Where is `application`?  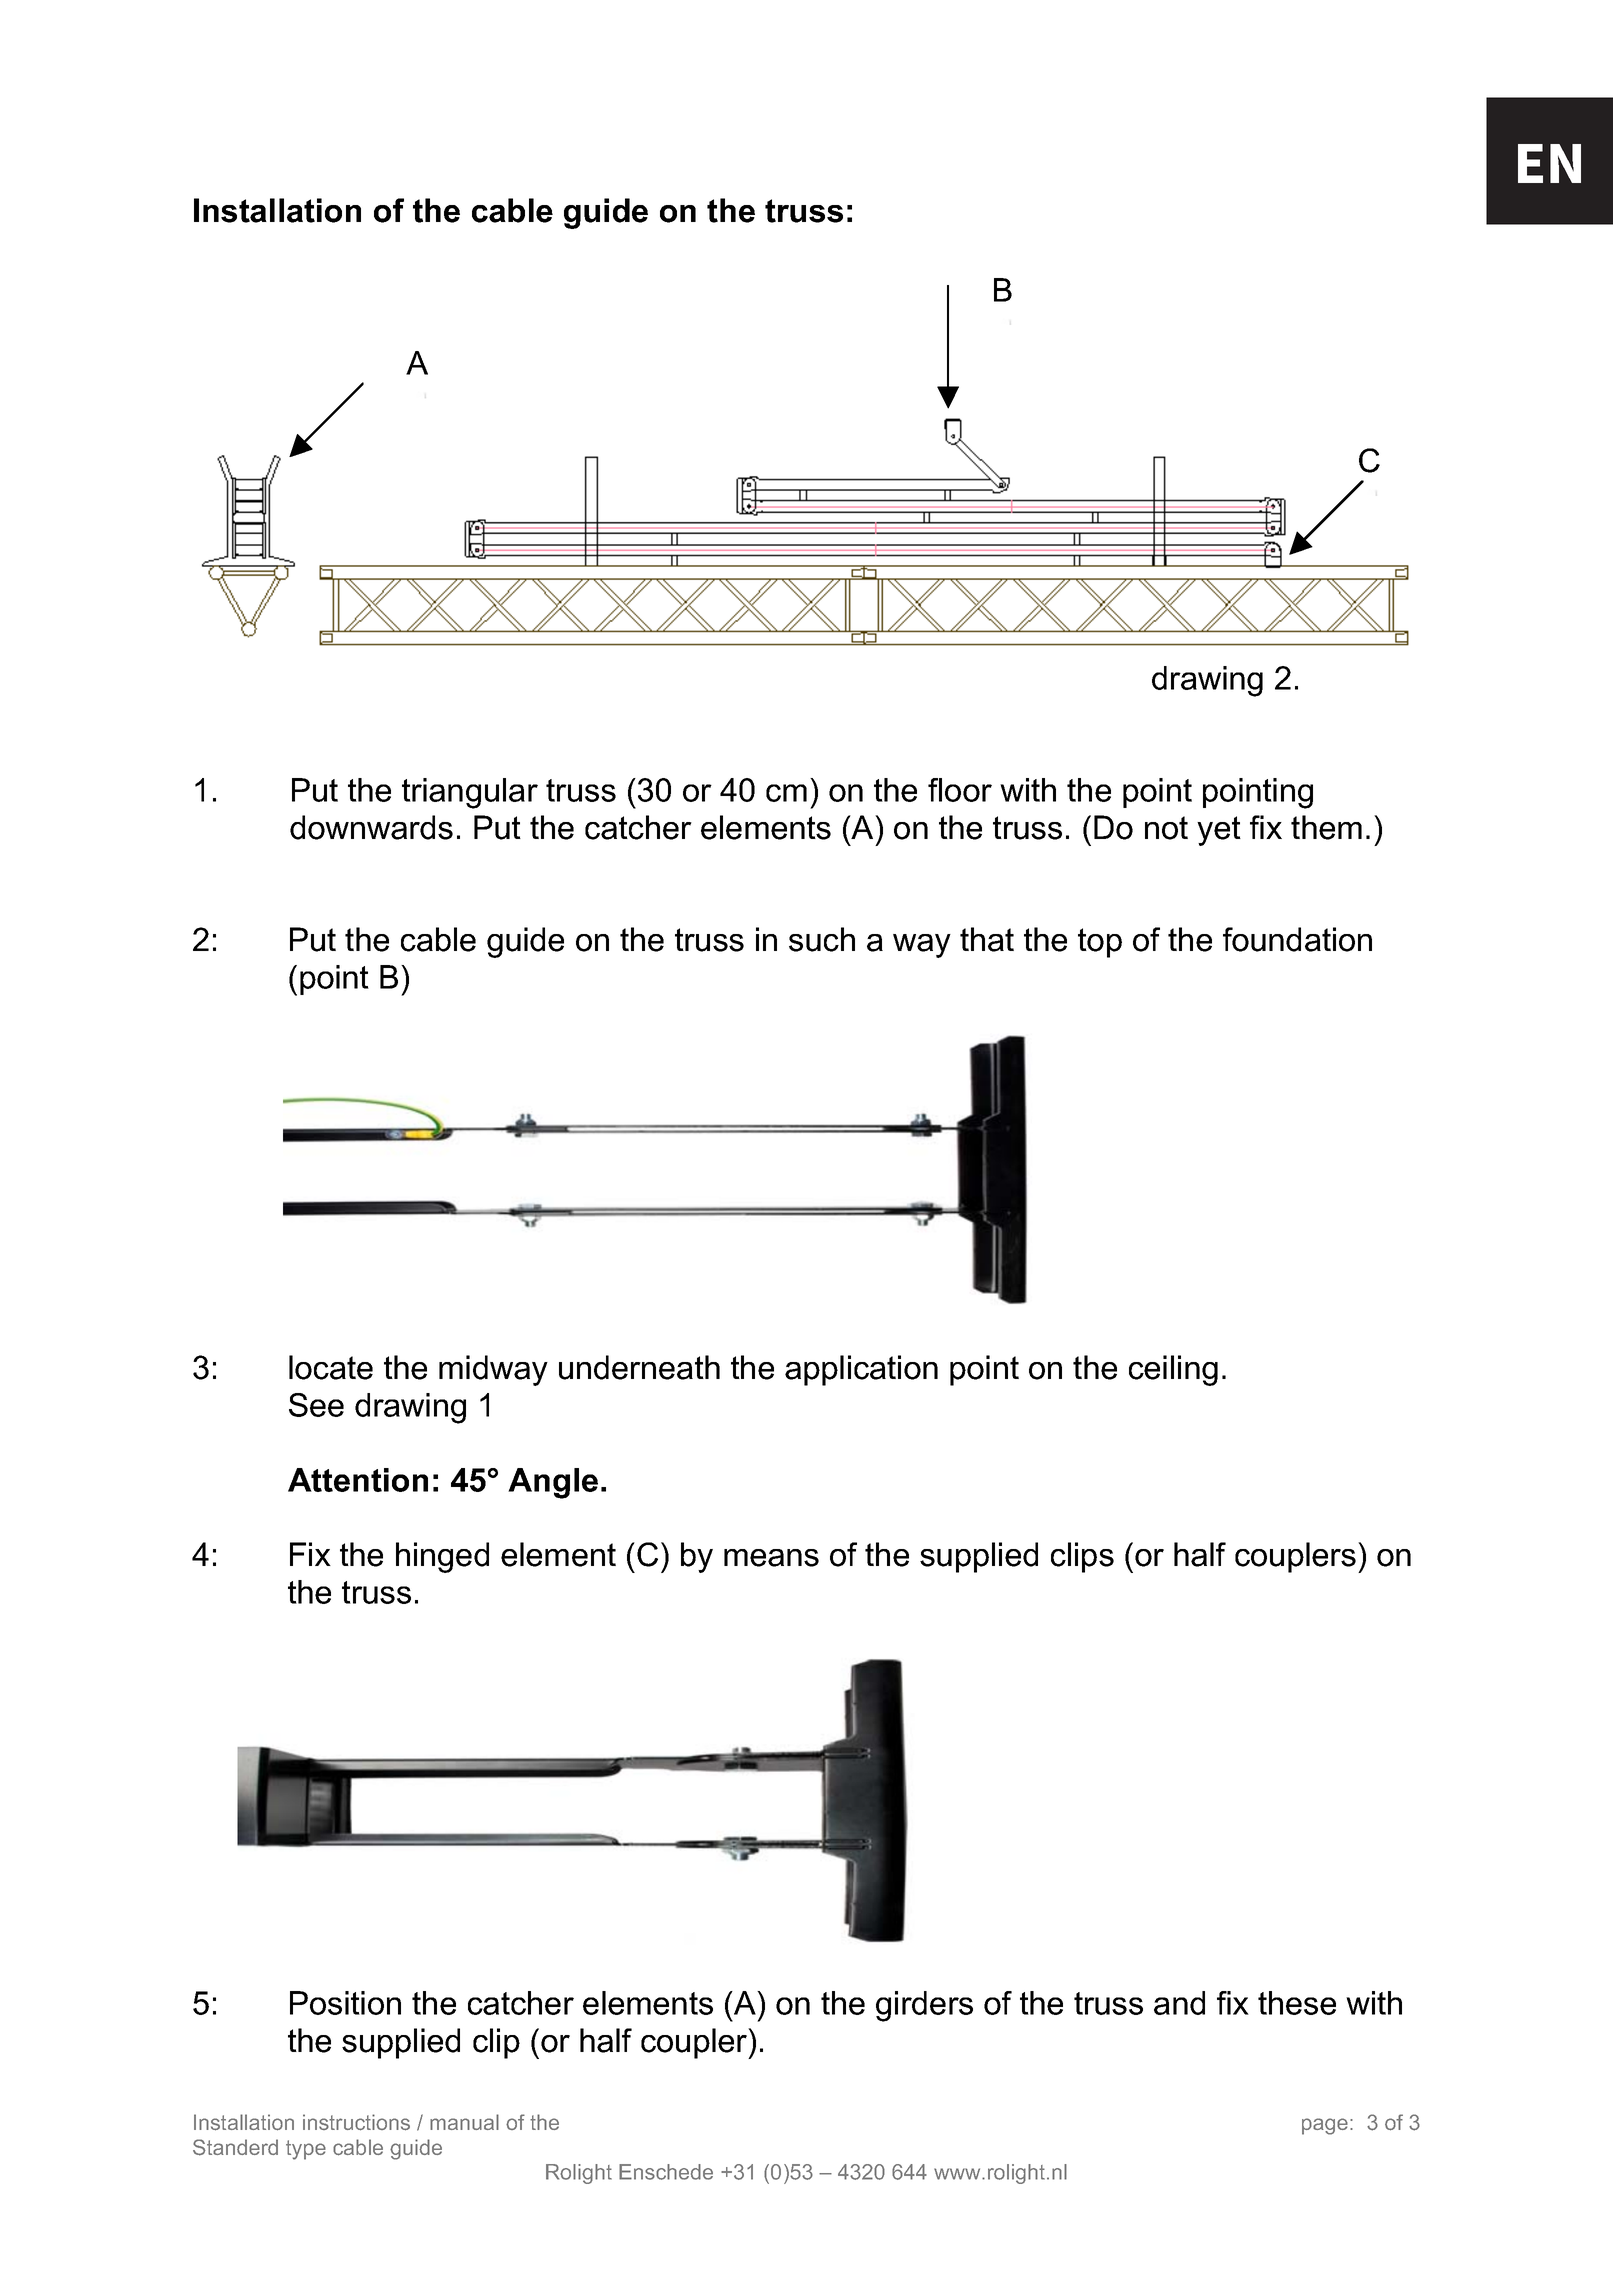
application is located at coordinates (861, 1370).
